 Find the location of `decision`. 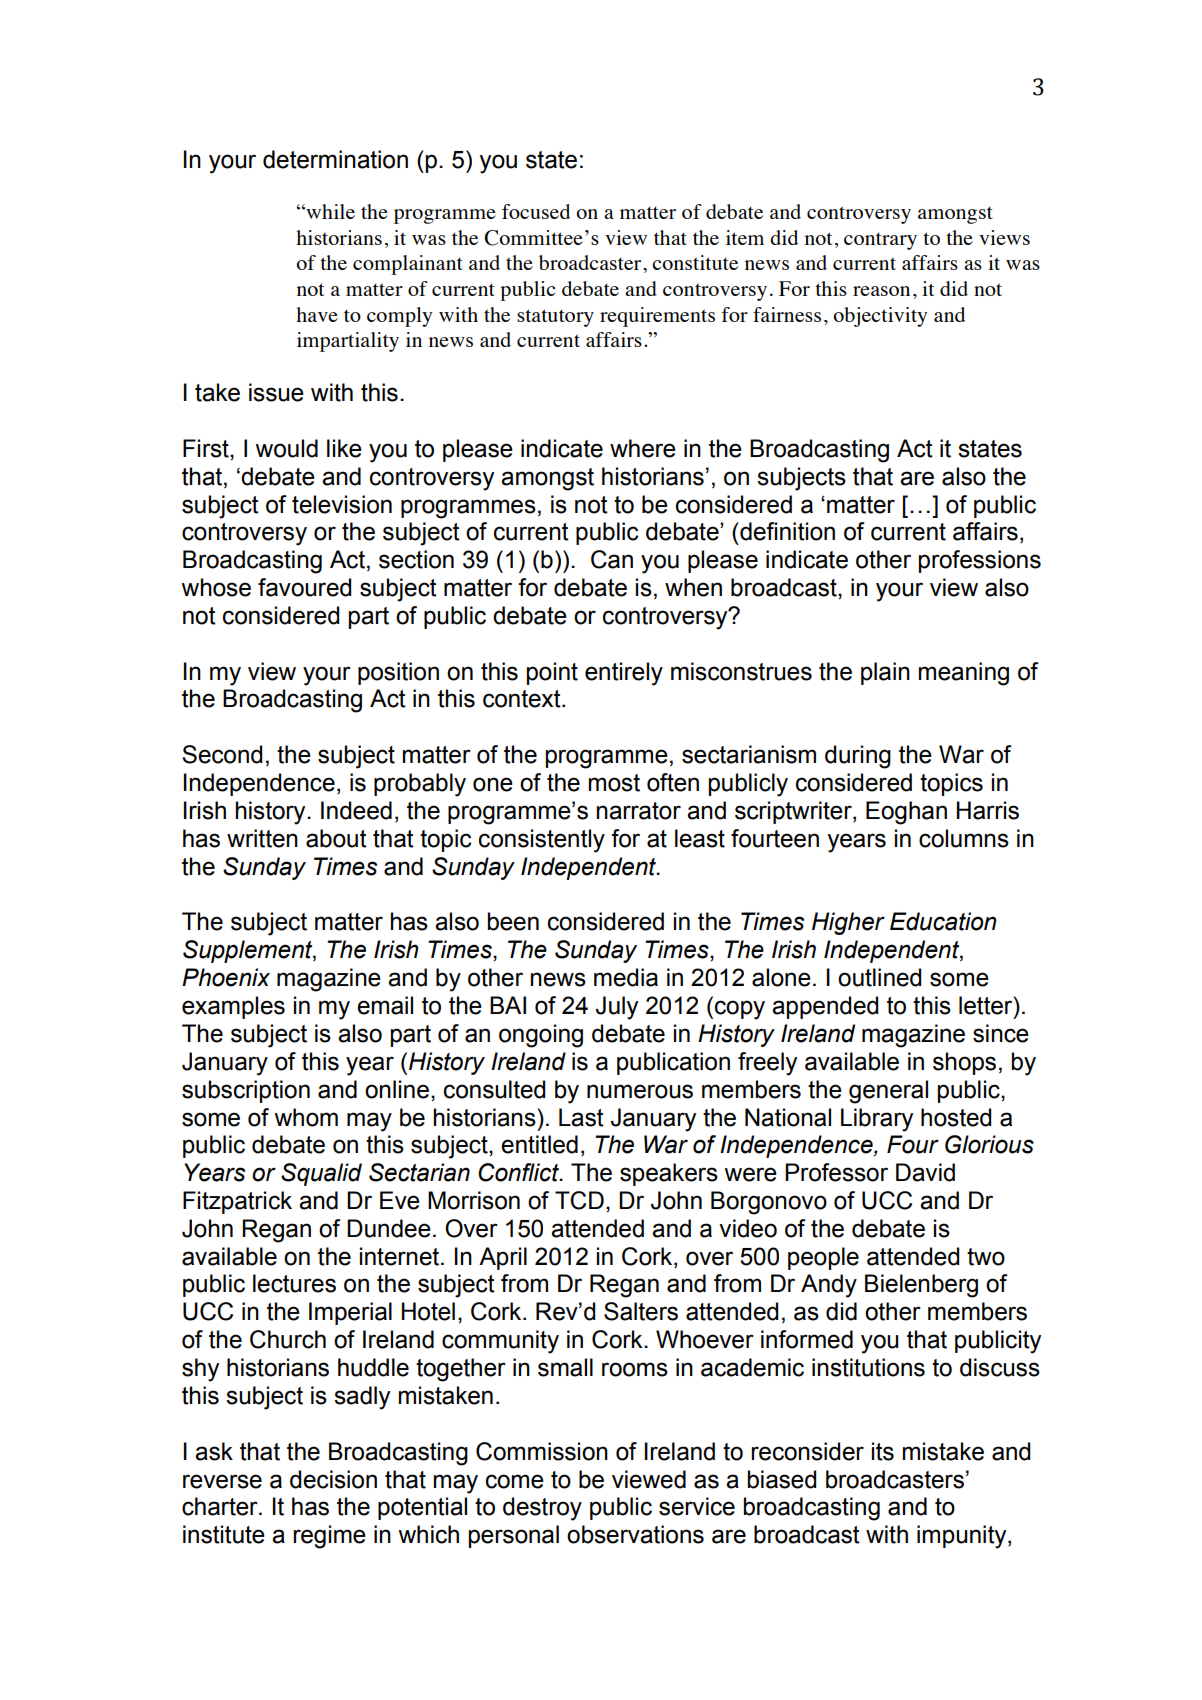

decision is located at coordinates (333, 1479).
